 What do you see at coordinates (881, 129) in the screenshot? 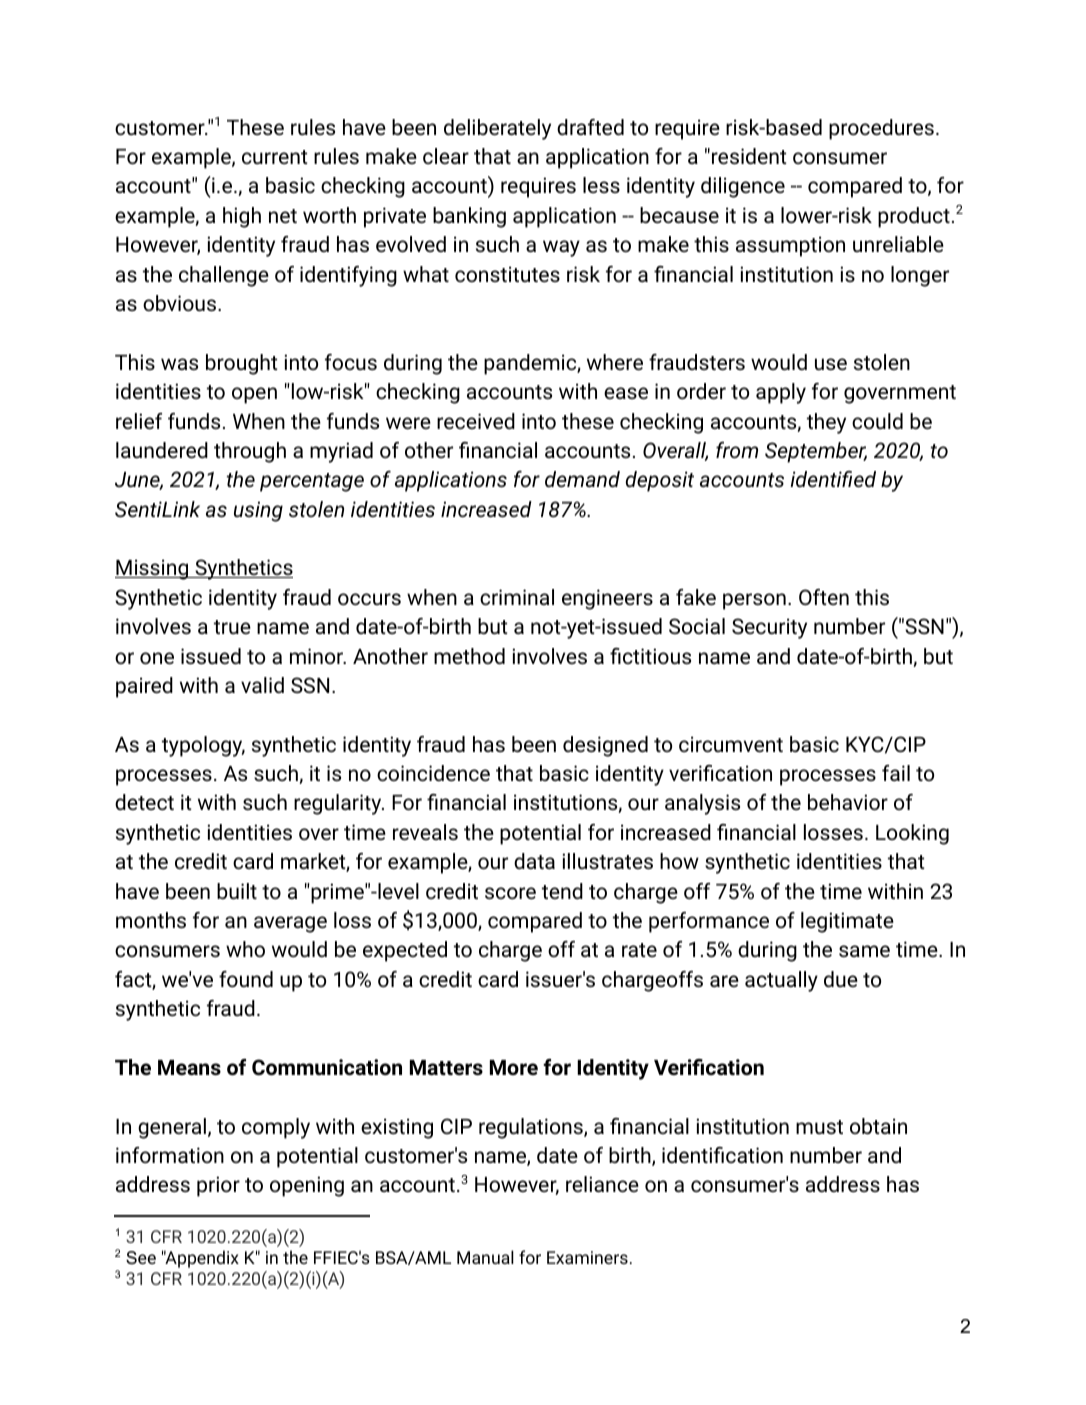
I see `procedures` at bounding box center [881, 129].
